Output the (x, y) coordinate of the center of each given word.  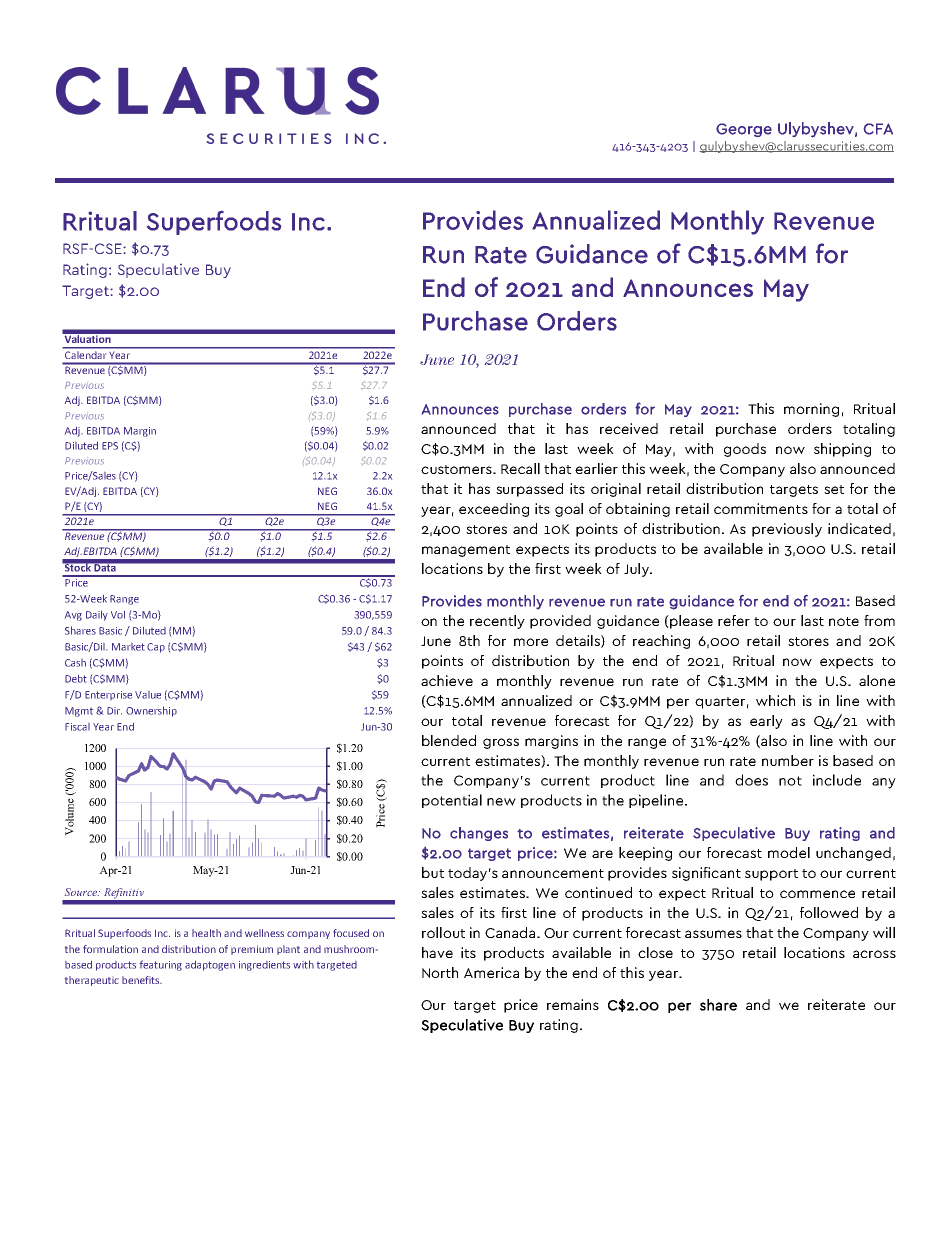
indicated (859, 528)
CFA (878, 129)
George (744, 130)
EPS (110, 446)
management (466, 551)
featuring (161, 965)
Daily (97, 616)
